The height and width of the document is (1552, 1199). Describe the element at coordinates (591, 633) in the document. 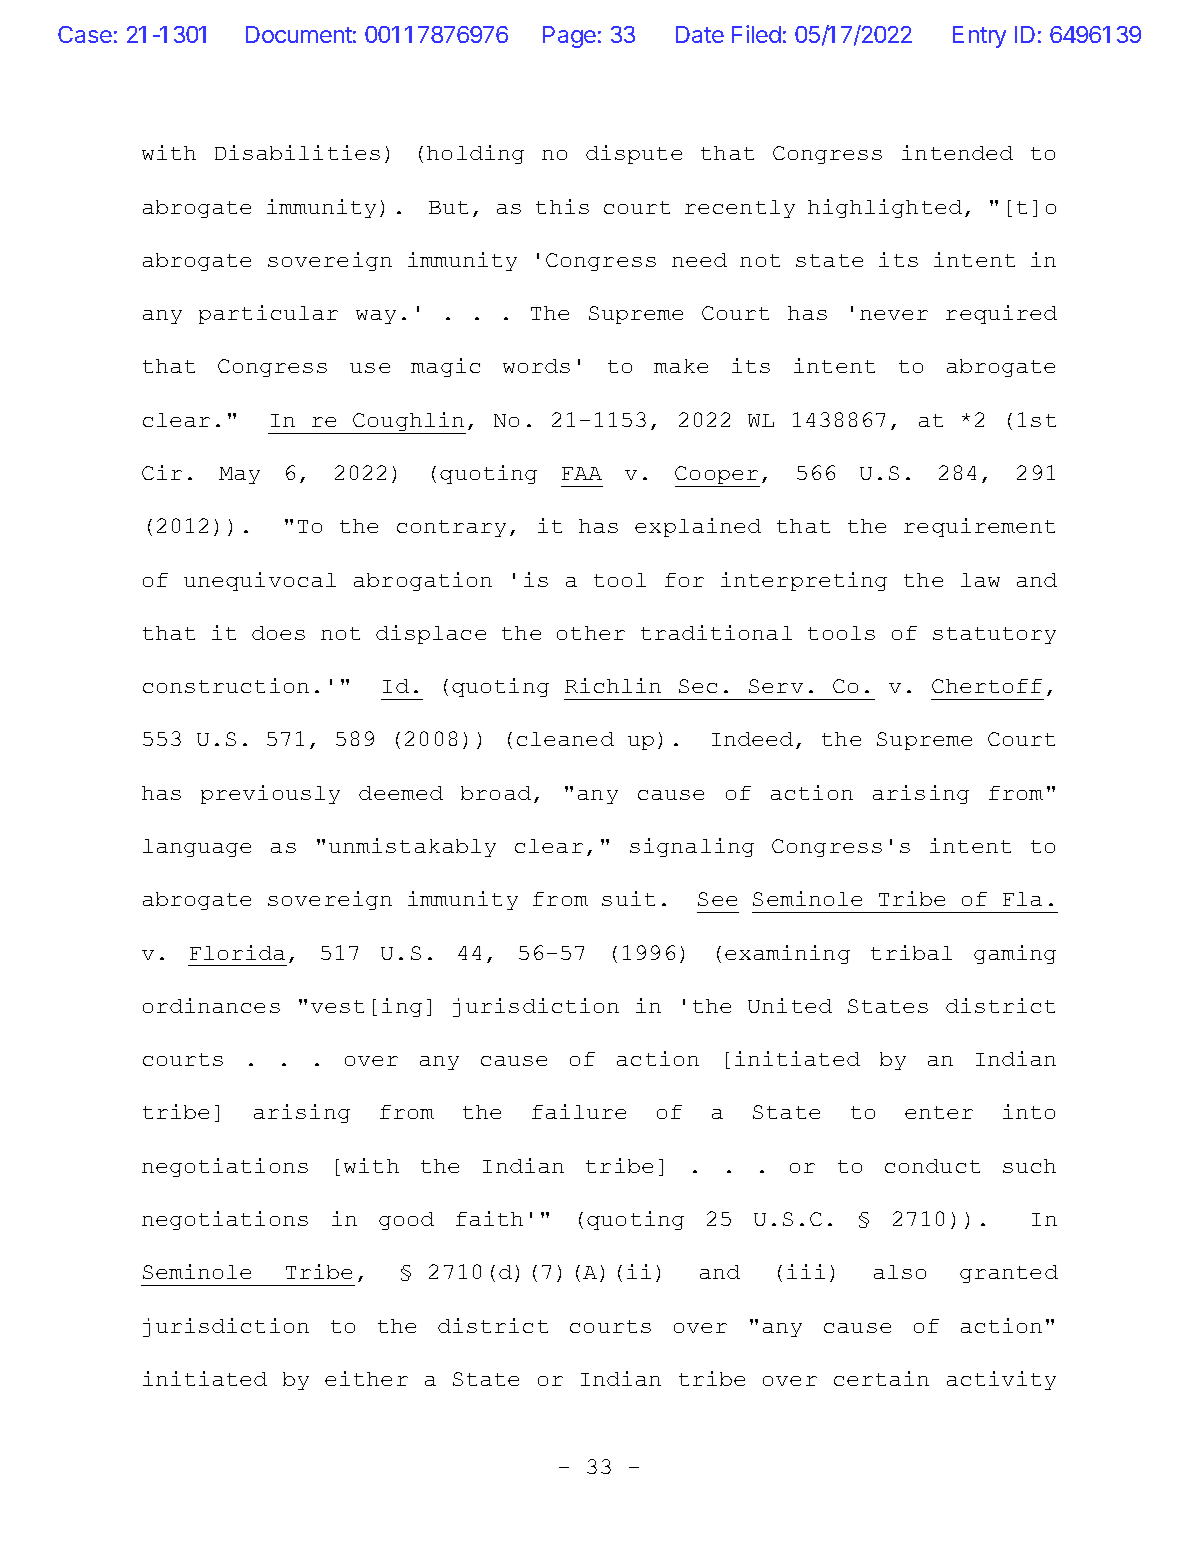

I see `other` at that location.
